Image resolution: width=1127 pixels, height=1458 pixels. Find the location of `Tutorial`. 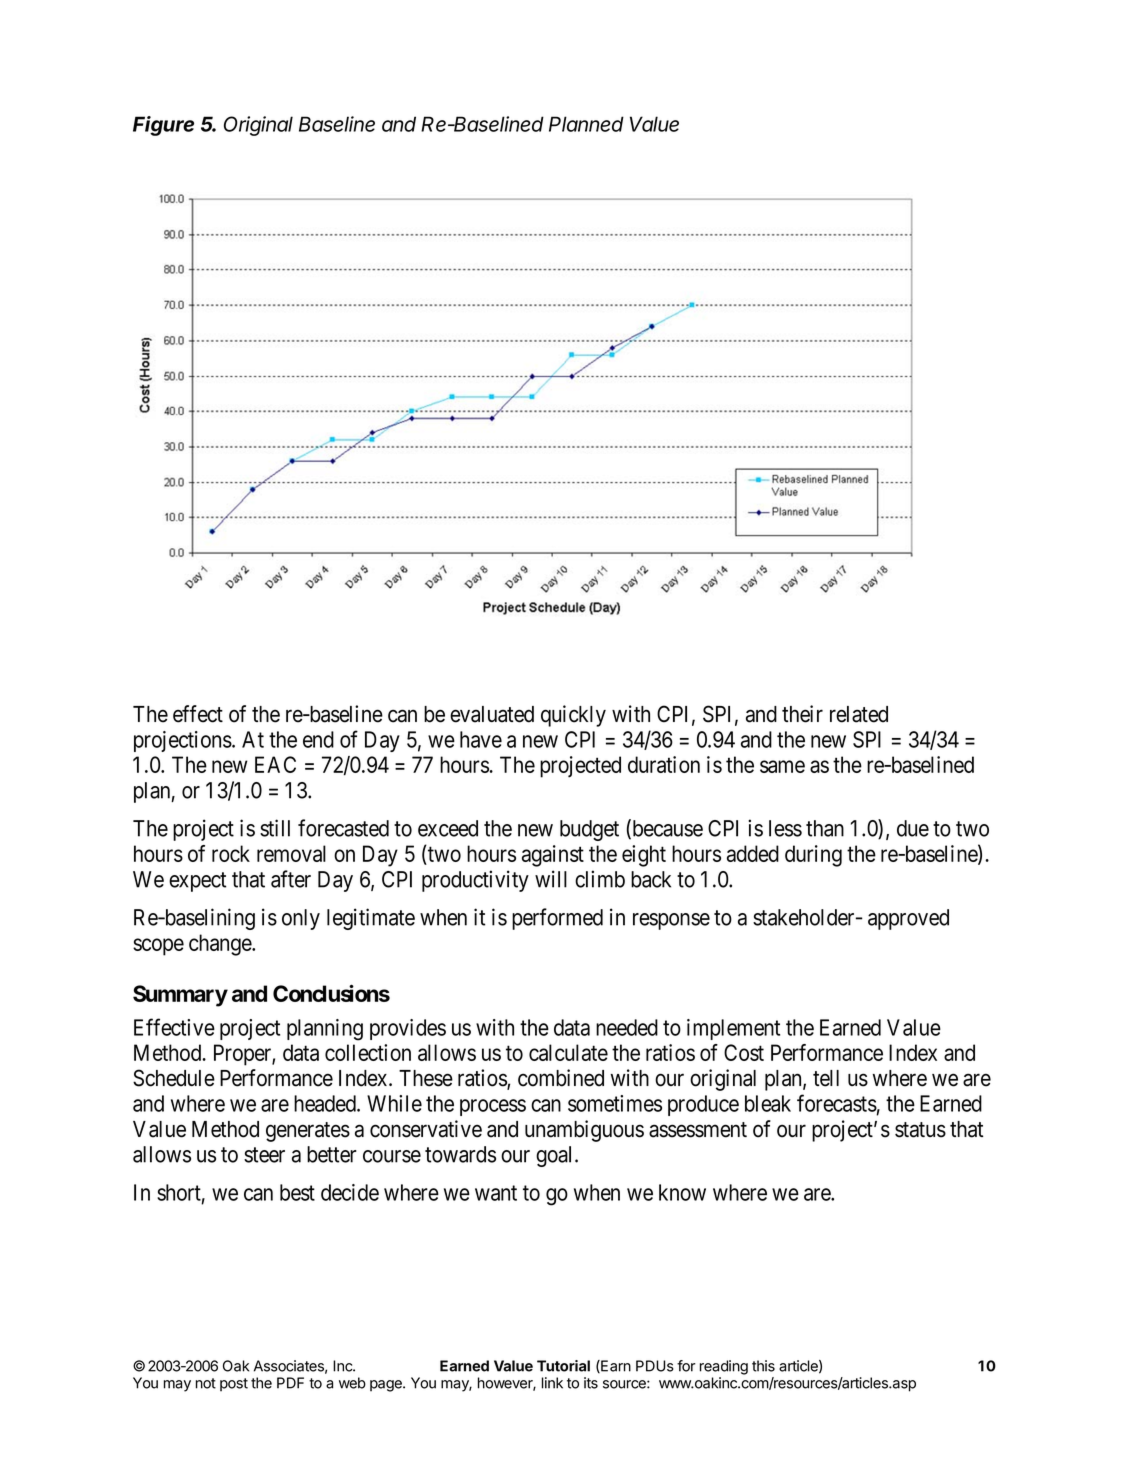

Tutorial is located at coordinates (563, 1366).
